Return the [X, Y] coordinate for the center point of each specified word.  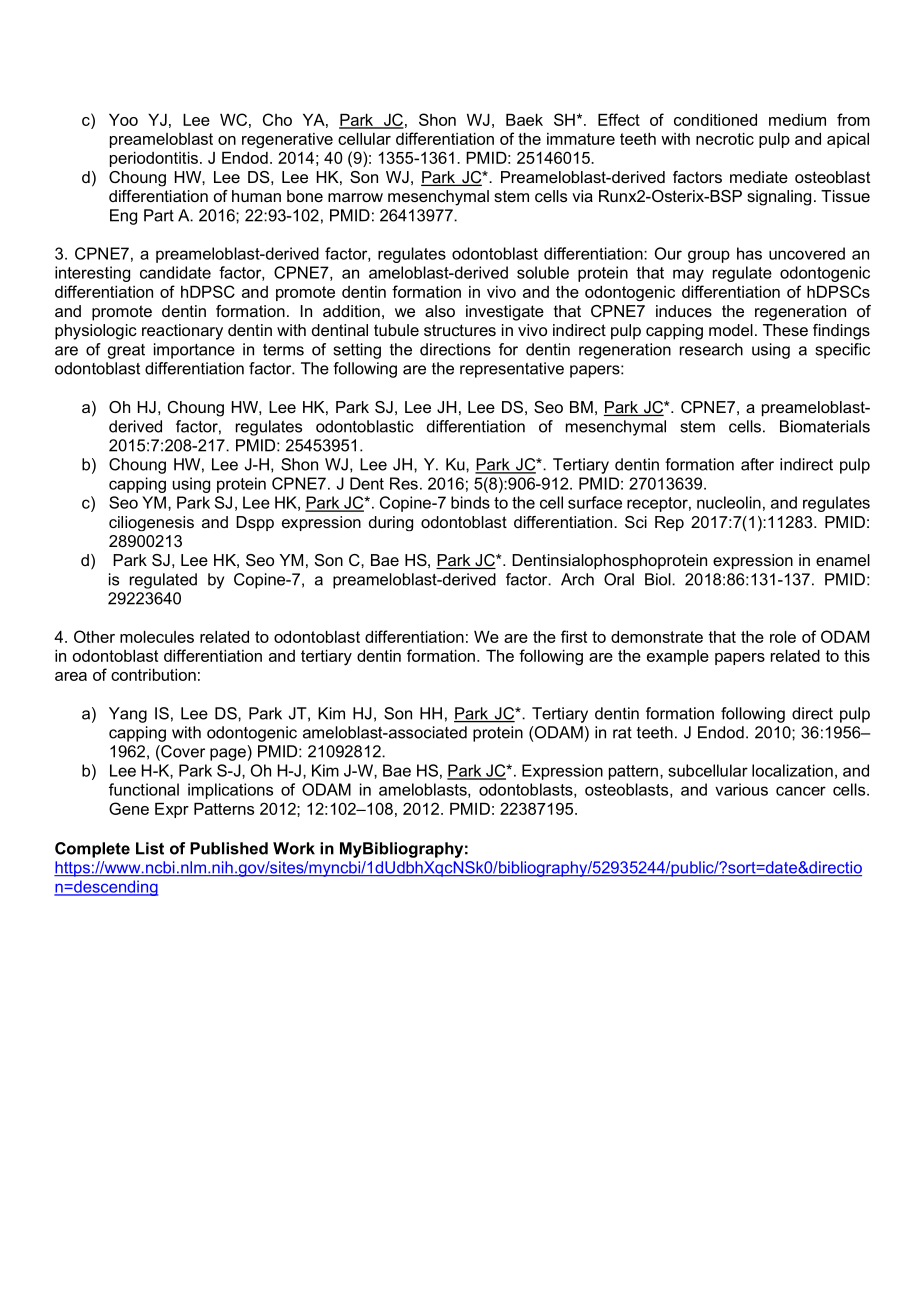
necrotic [725, 139]
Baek [524, 120]
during [391, 523]
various [741, 789]
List [150, 848]
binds [470, 502]
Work [294, 848]
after [757, 464]
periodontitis [154, 159]
